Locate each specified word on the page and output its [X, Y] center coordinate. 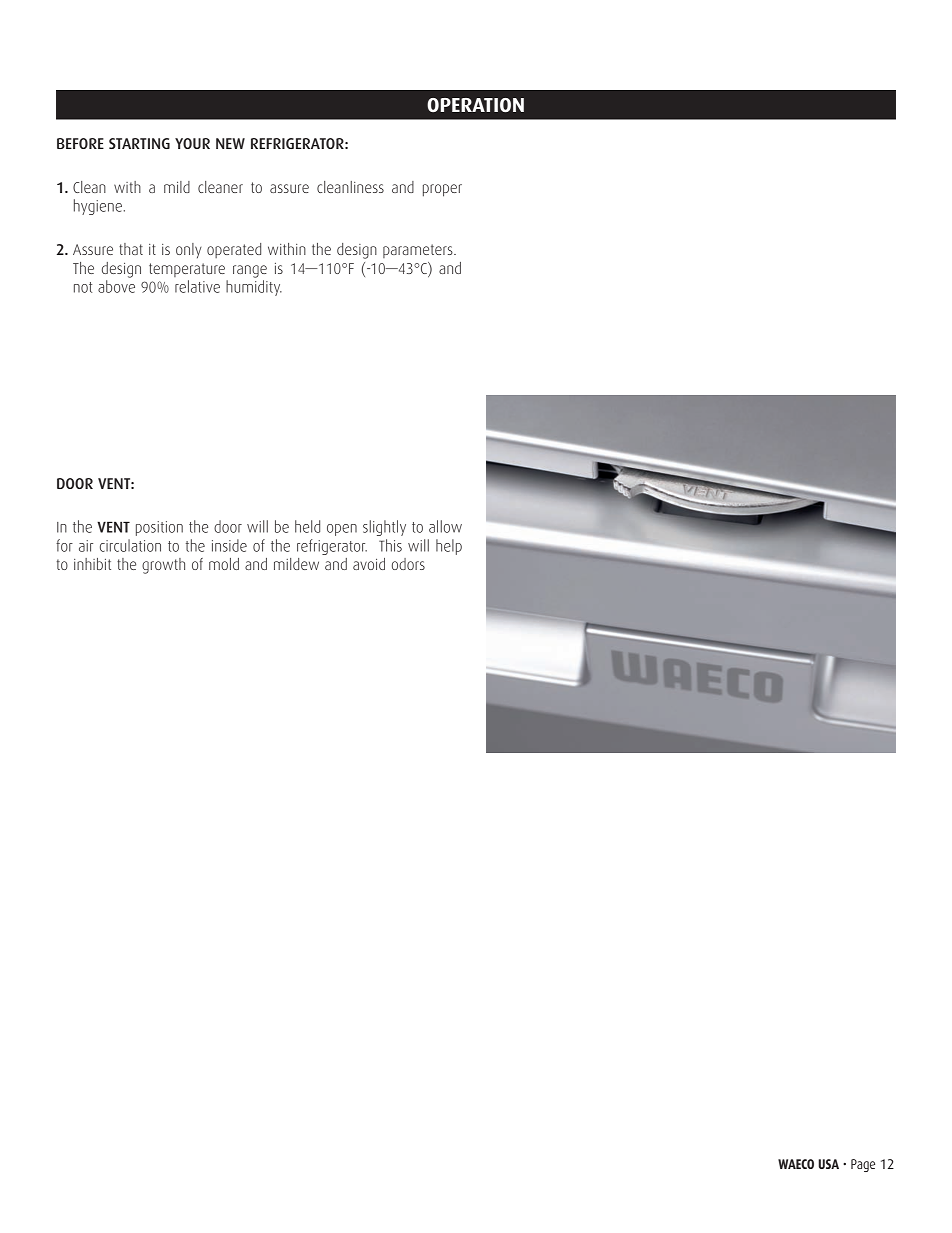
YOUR [192, 143]
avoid [369, 564]
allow [445, 526]
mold [224, 564]
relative [197, 286]
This [390, 545]
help [449, 547]
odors [408, 564]
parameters [419, 251]
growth [163, 566]
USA [828, 1164]
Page [863, 1165]
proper [442, 190]
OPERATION [475, 105]
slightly [384, 528]
